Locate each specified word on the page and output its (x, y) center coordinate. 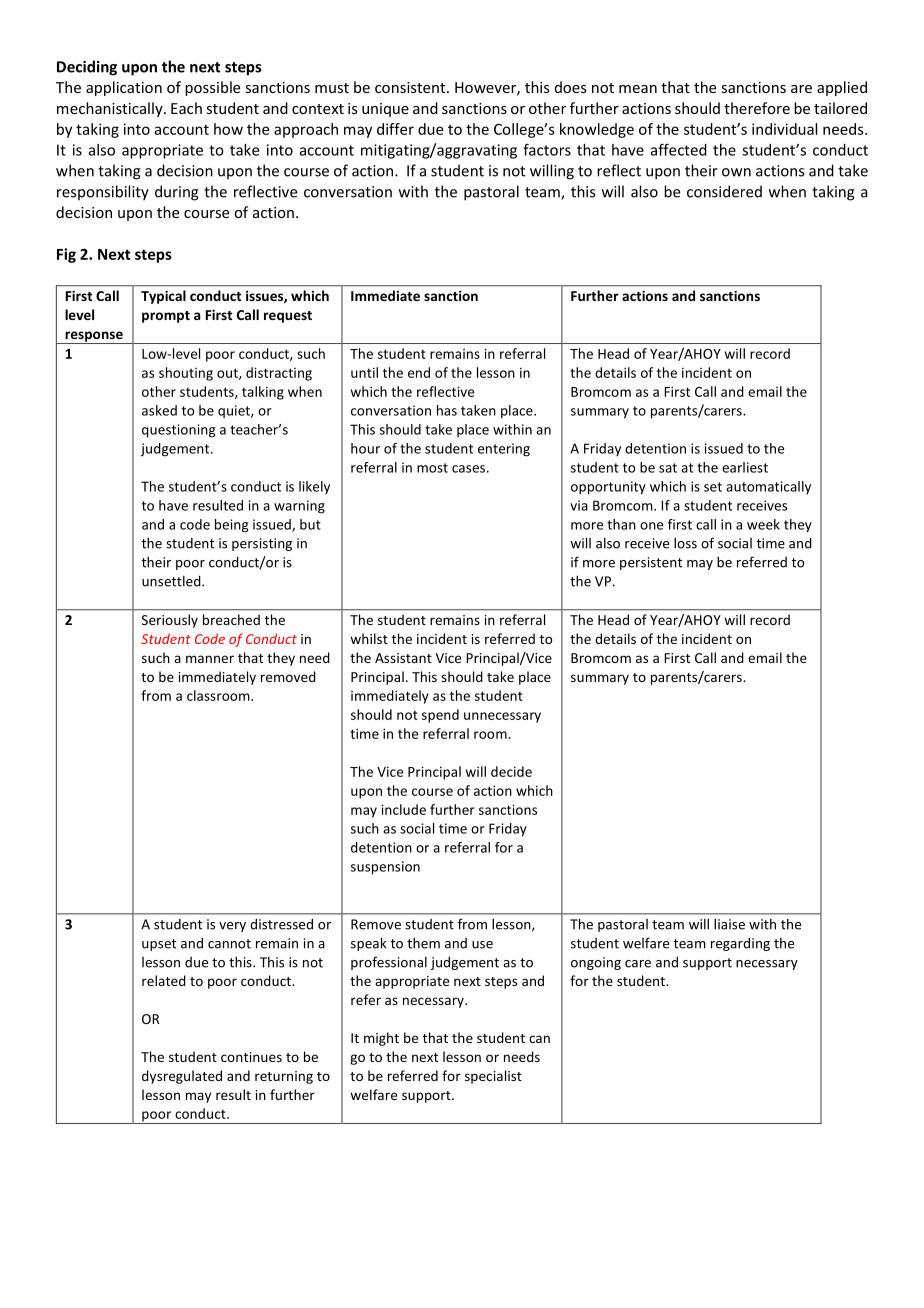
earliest (745, 467)
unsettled (172, 581)
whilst (369, 638)
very (232, 927)
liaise (729, 924)
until (364, 372)
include (403, 809)
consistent (411, 87)
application (124, 88)
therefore (757, 108)
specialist (493, 1077)
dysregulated (182, 1077)
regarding (740, 944)
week (763, 524)
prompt (166, 317)
